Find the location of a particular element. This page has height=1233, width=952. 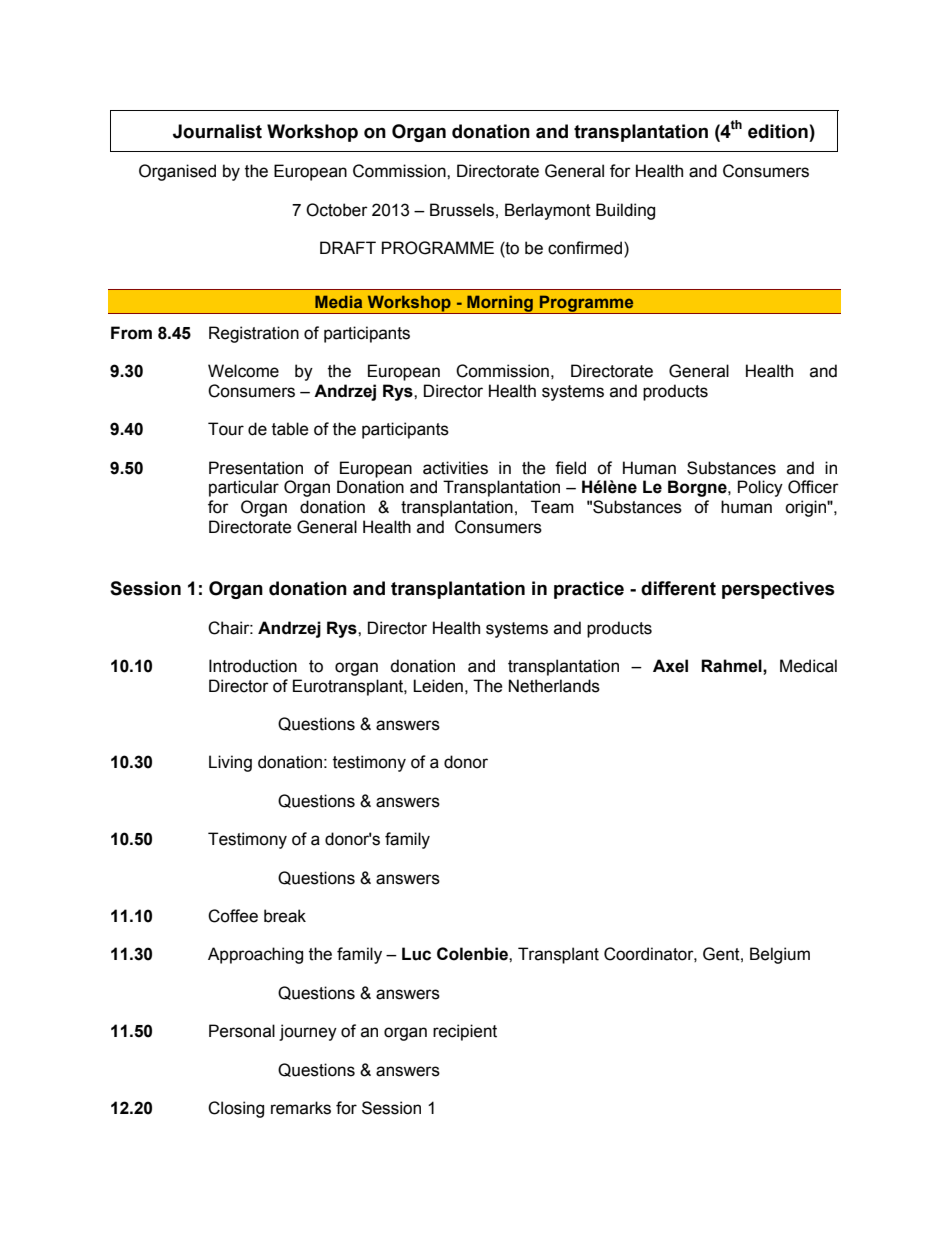

Closing is located at coordinates (236, 1109).
